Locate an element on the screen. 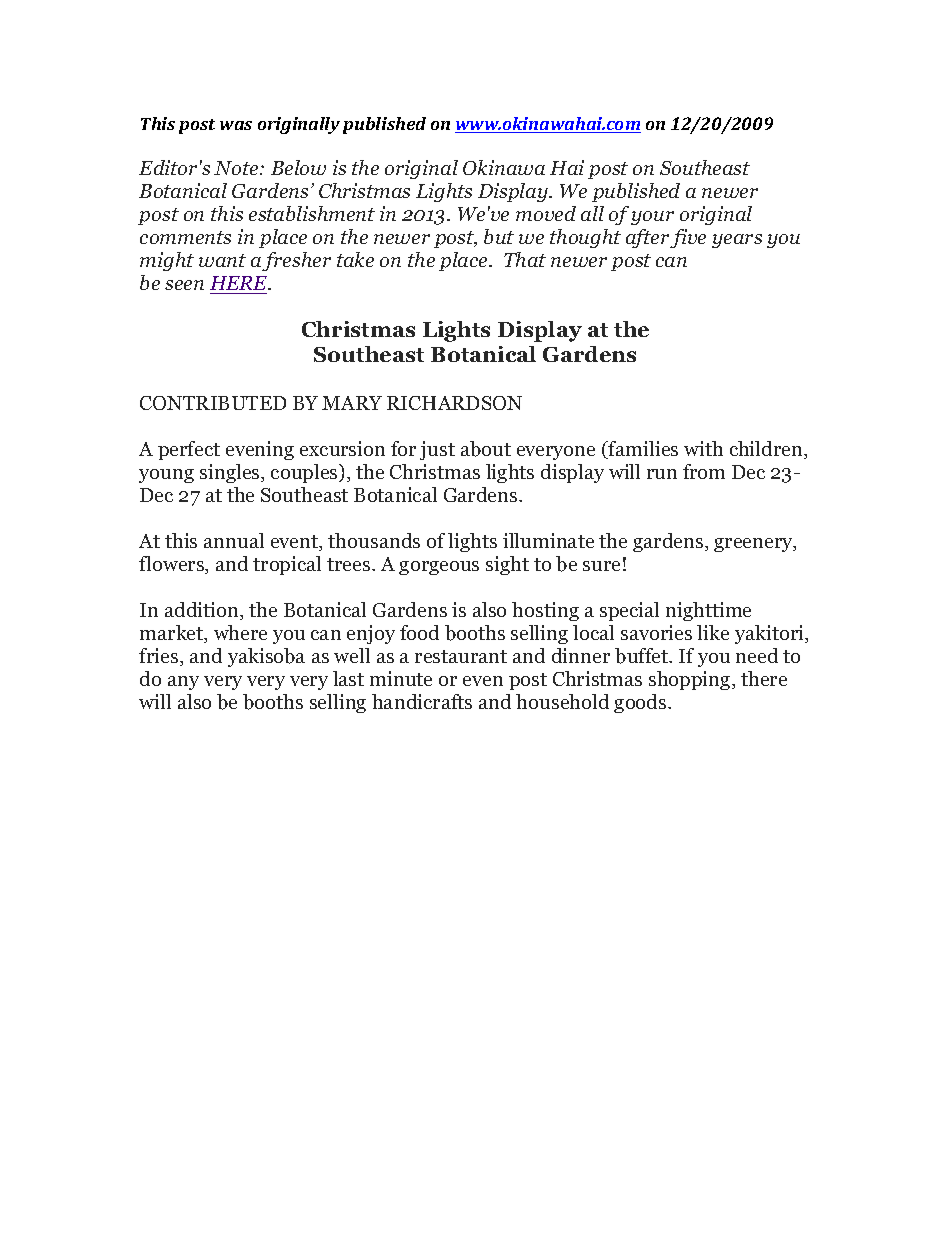  any is located at coordinates (183, 683).
